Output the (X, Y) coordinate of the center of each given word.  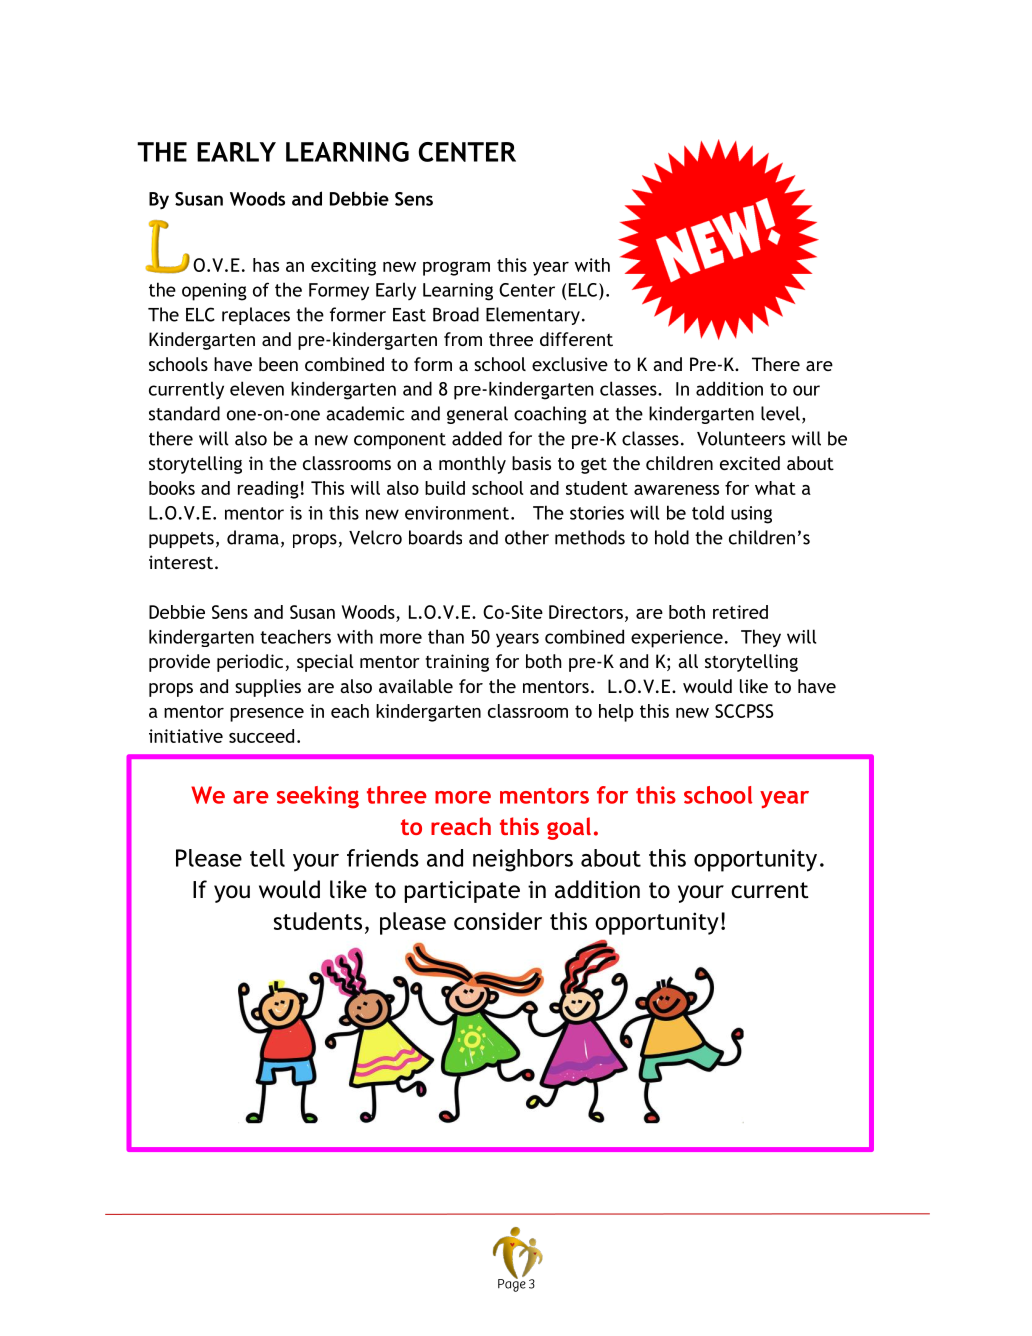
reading (268, 490)
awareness (676, 490)
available (416, 686)
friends (383, 858)
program (456, 268)
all (688, 661)
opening (214, 292)
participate (462, 892)
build (445, 488)
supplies (268, 688)
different (576, 339)
